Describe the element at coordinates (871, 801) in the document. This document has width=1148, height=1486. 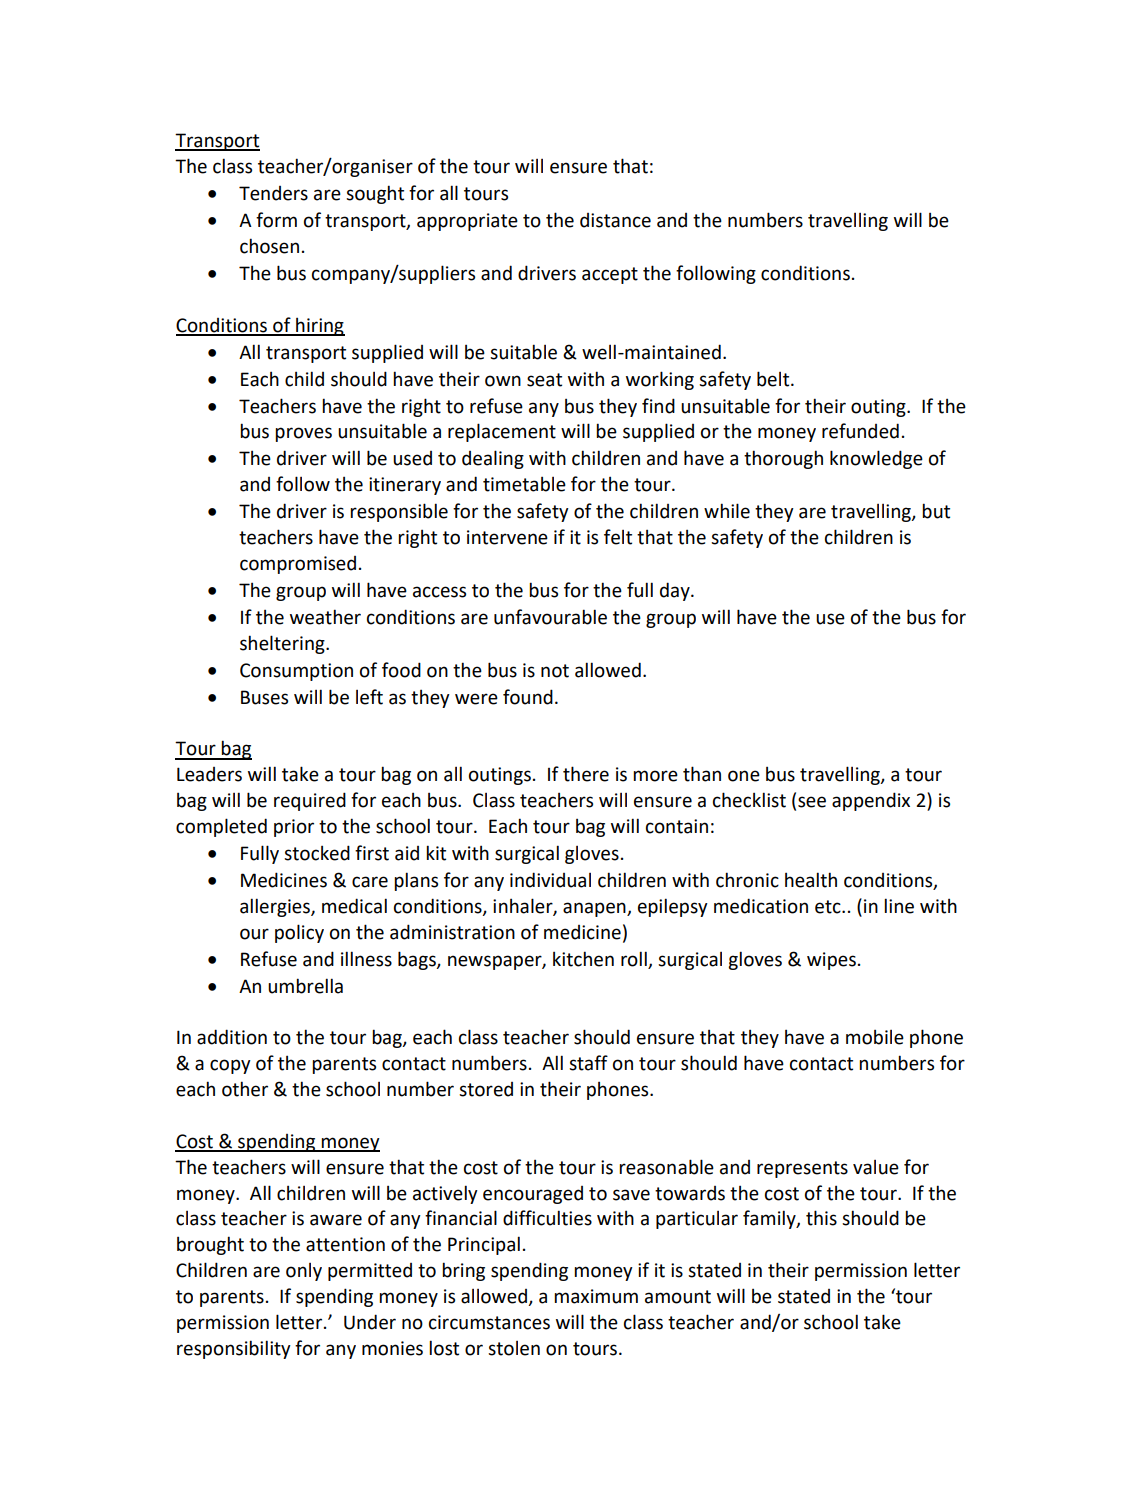
I see `appendix` at that location.
